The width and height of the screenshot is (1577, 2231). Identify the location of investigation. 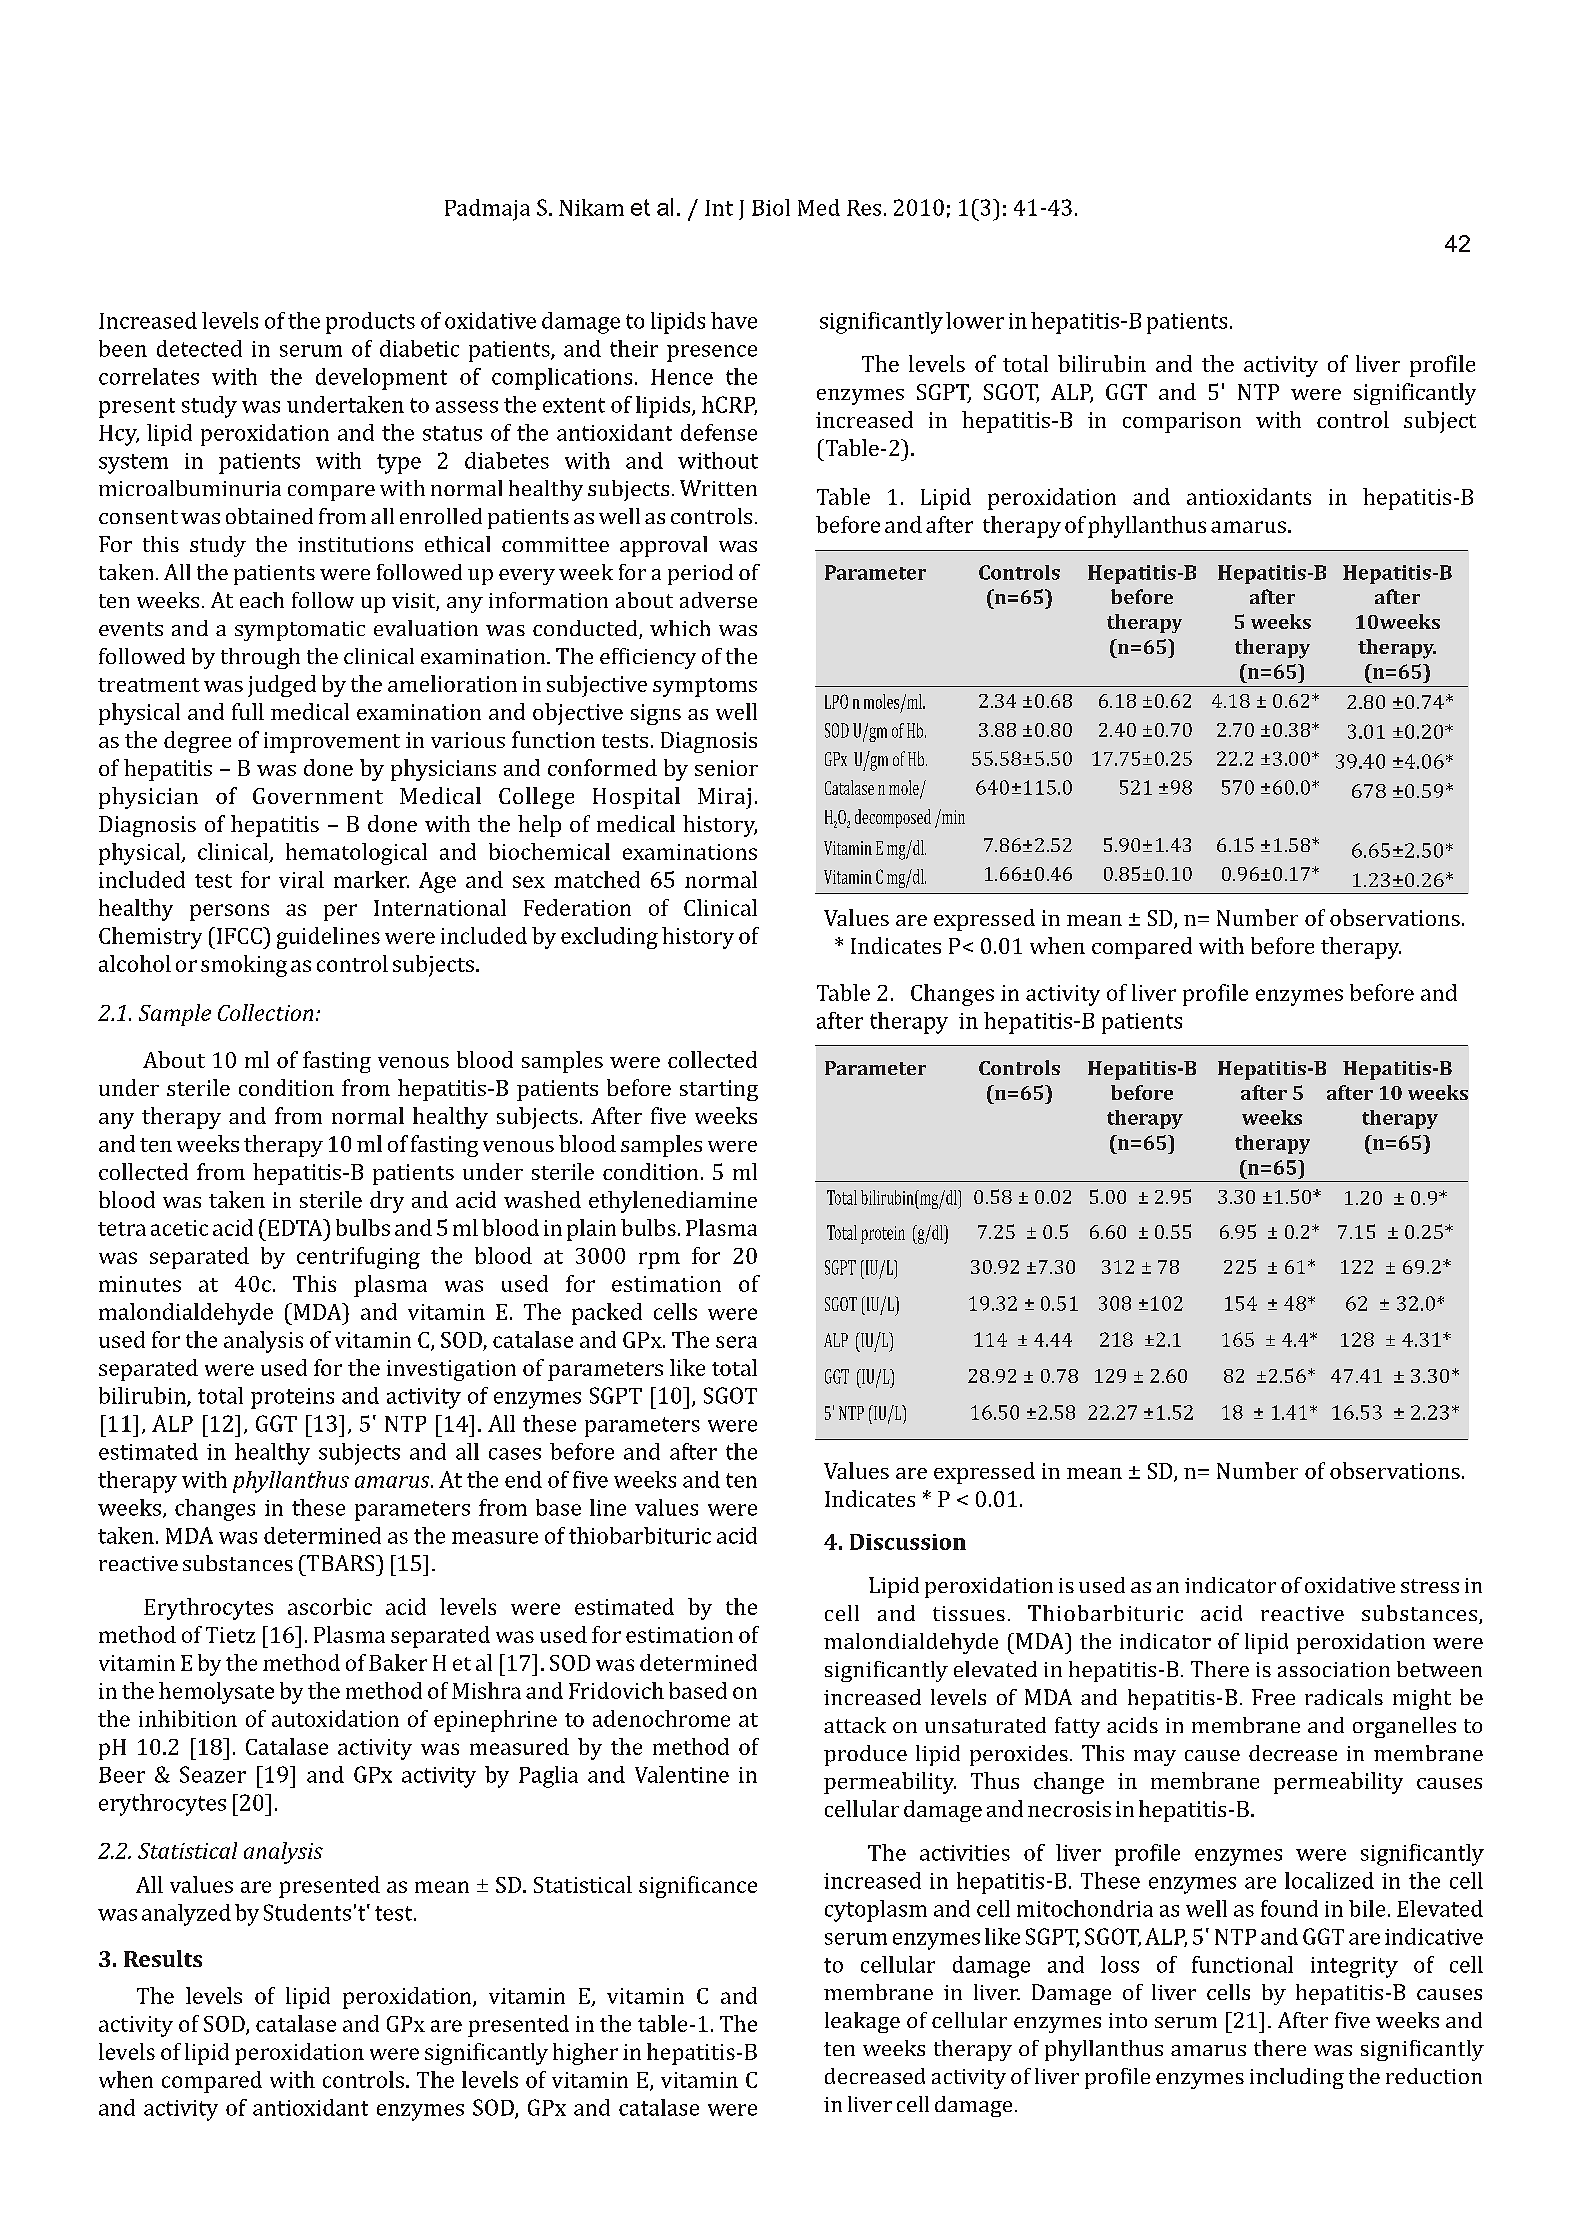
(451, 1370).
